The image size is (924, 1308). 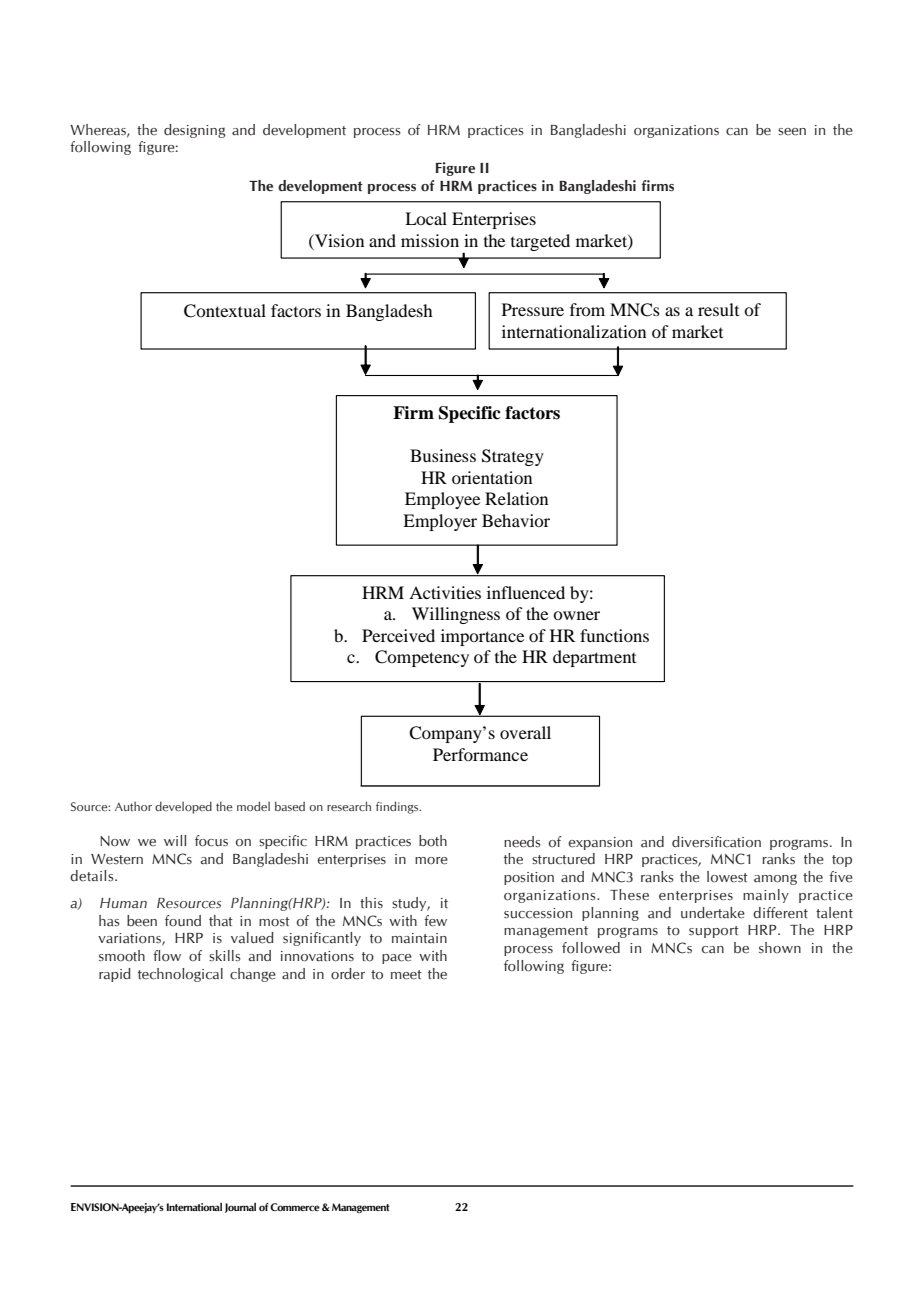 What do you see at coordinates (240, 1208) in the image?
I see `Journal` at bounding box center [240, 1208].
